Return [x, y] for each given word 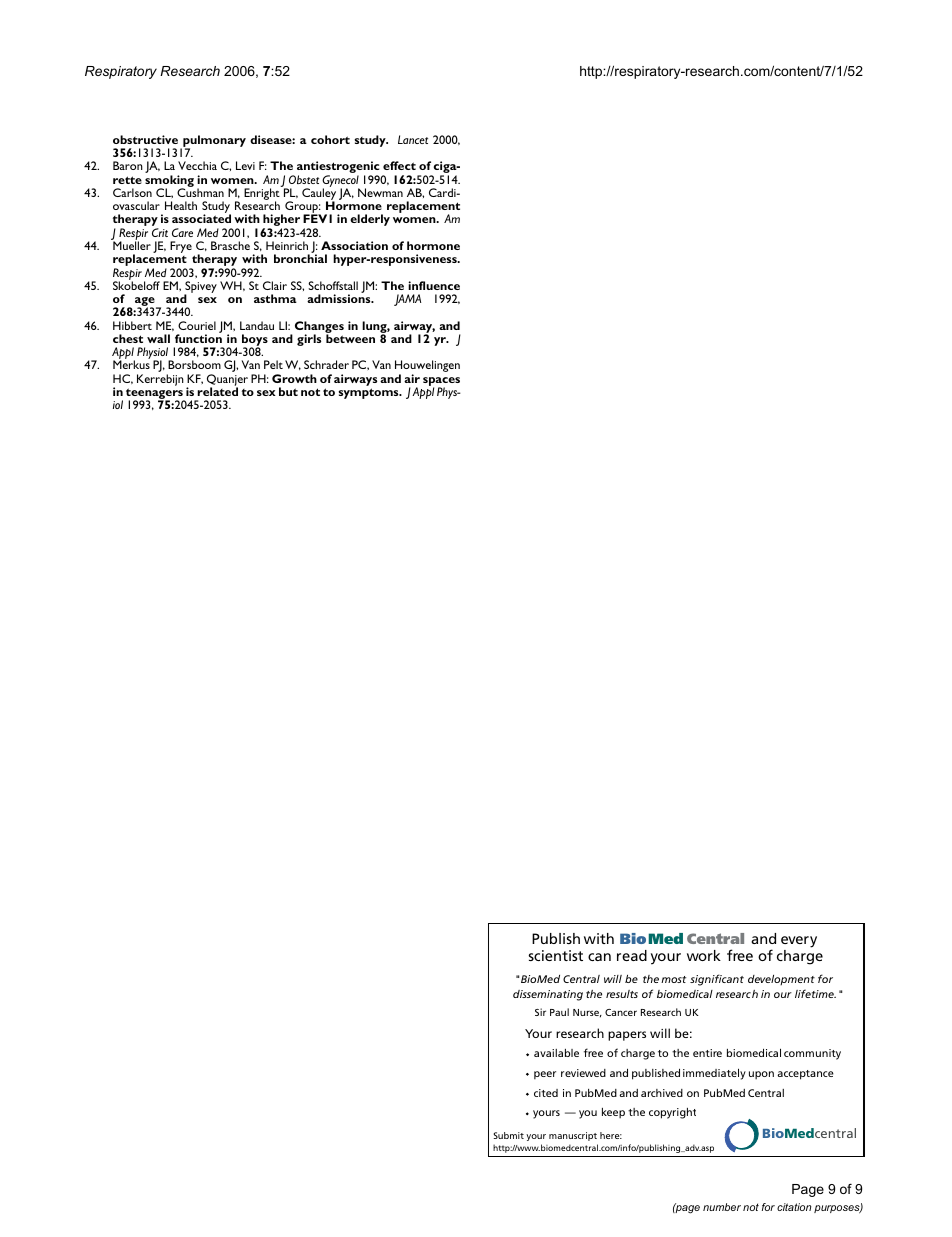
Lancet [413, 139]
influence [434, 285]
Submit [509, 1135]
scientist [556, 955]
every [799, 942]
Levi [245, 165]
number [722, 1207]
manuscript [573, 1136]
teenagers [155, 395]
